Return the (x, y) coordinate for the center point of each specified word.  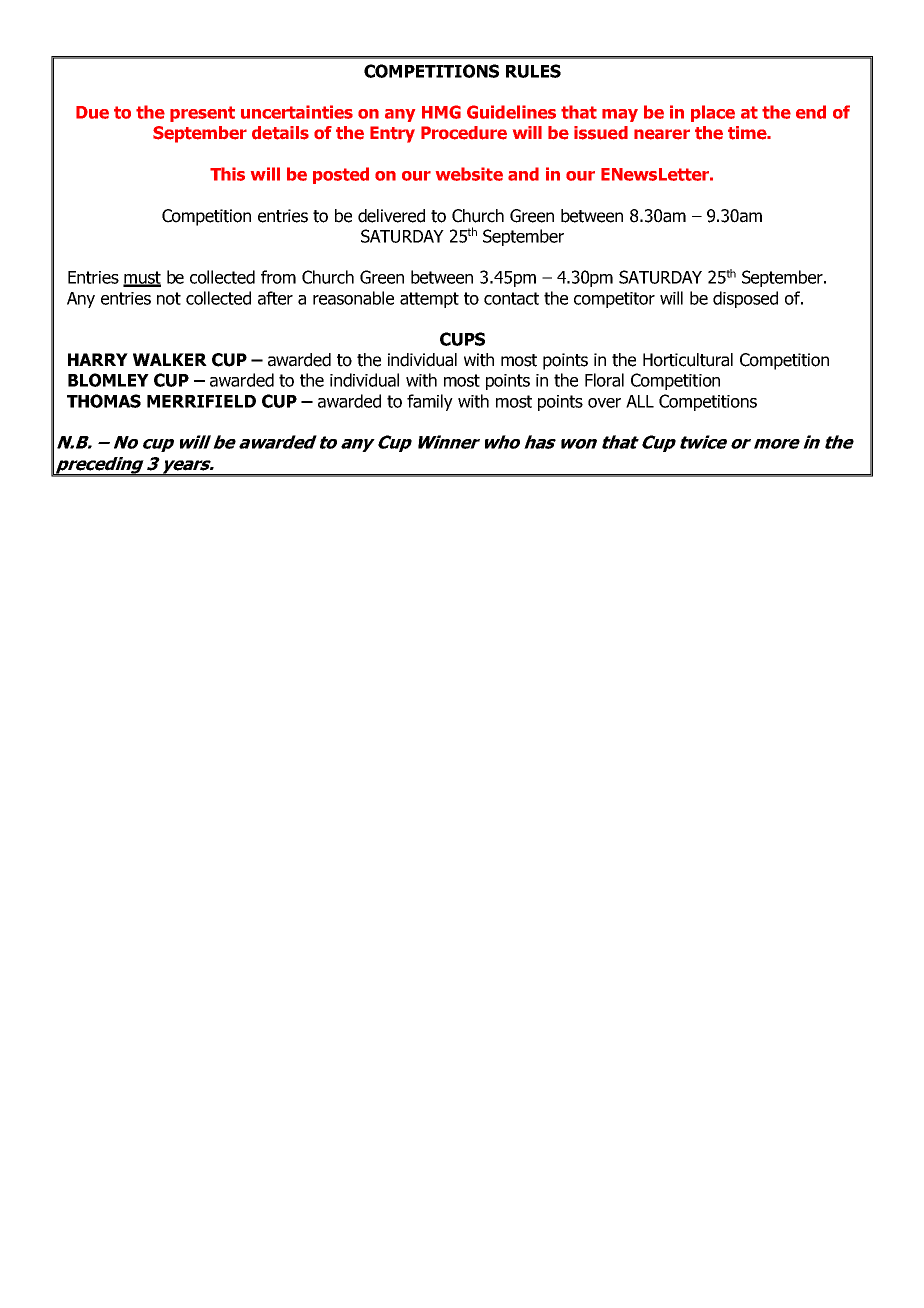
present (202, 114)
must (142, 278)
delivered (391, 216)
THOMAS (104, 401)
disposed (745, 299)
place (713, 113)
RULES (533, 71)
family (430, 402)
